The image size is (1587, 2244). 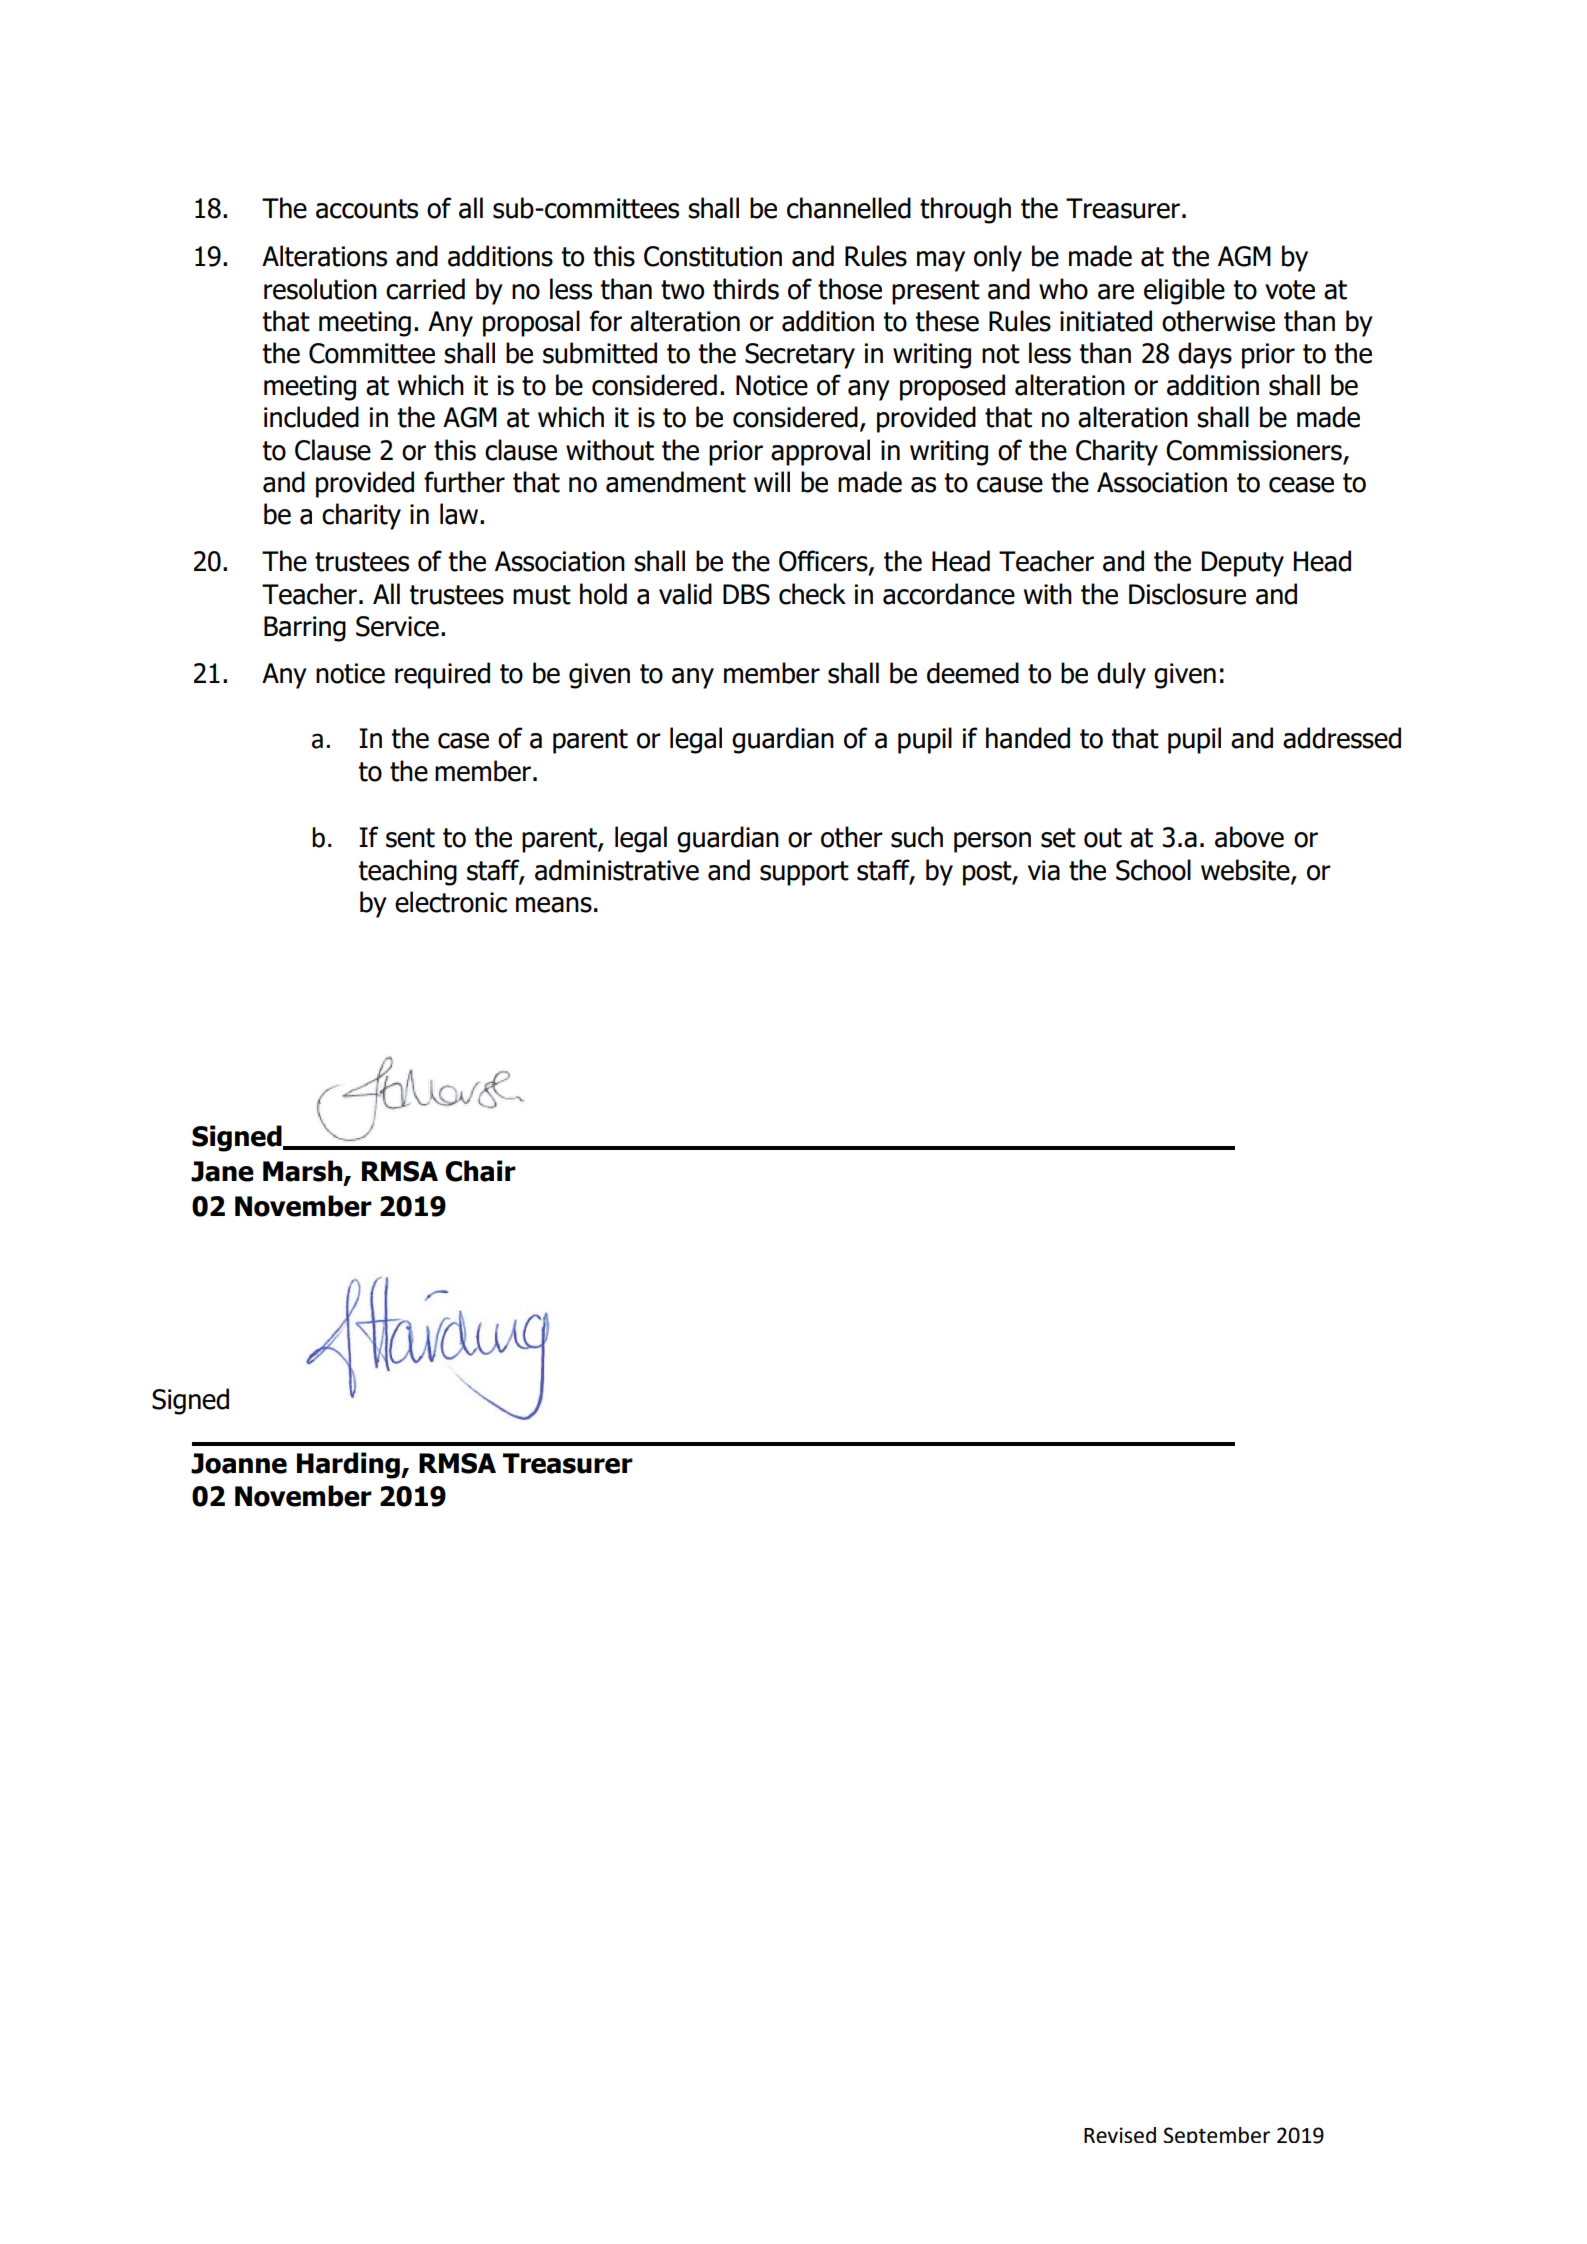 What do you see at coordinates (746, 289) in the screenshot?
I see `thirds` at bounding box center [746, 289].
